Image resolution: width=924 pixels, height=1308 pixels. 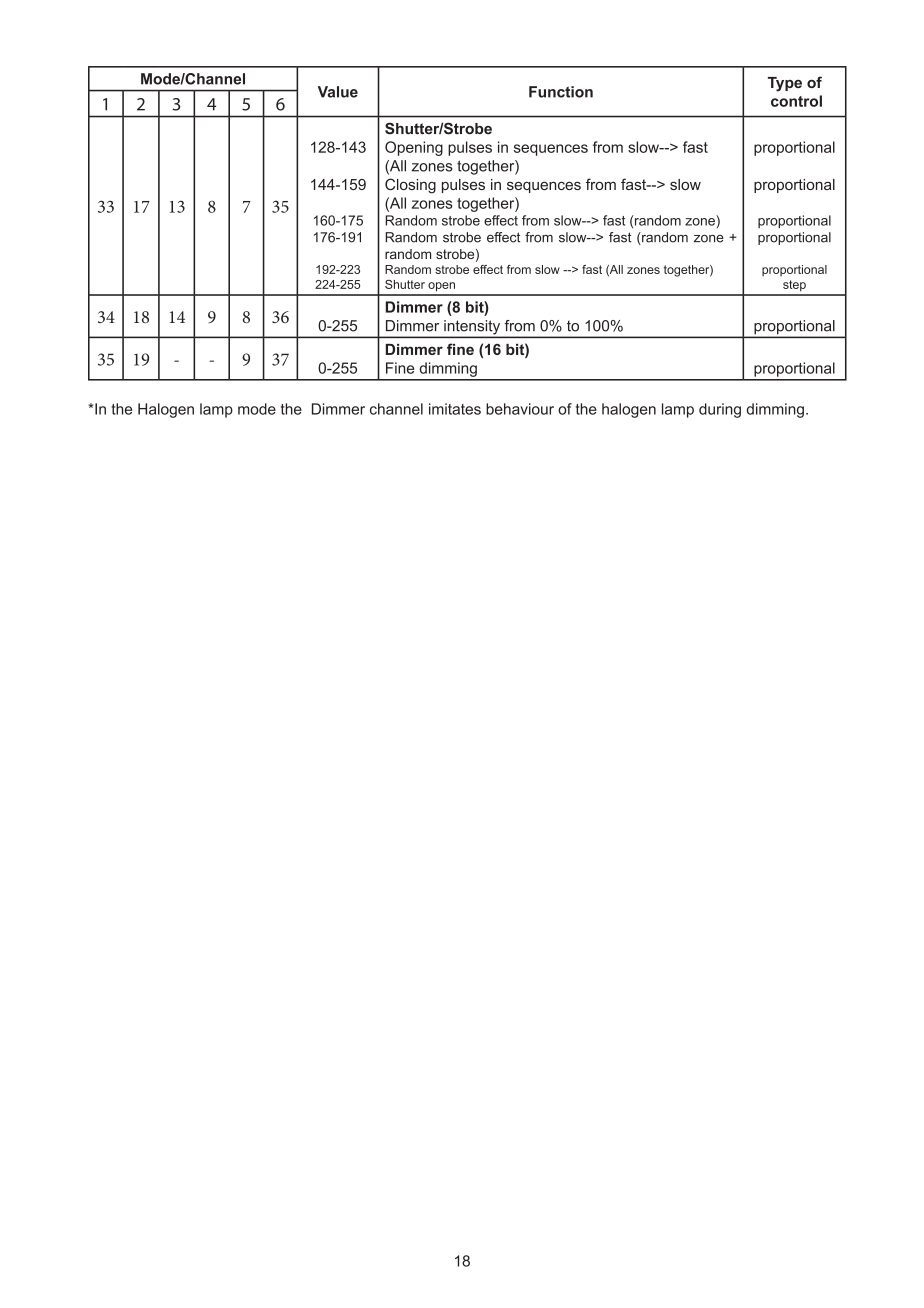 What do you see at coordinates (720, 410) in the screenshot?
I see `during` at bounding box center [720, 410].
